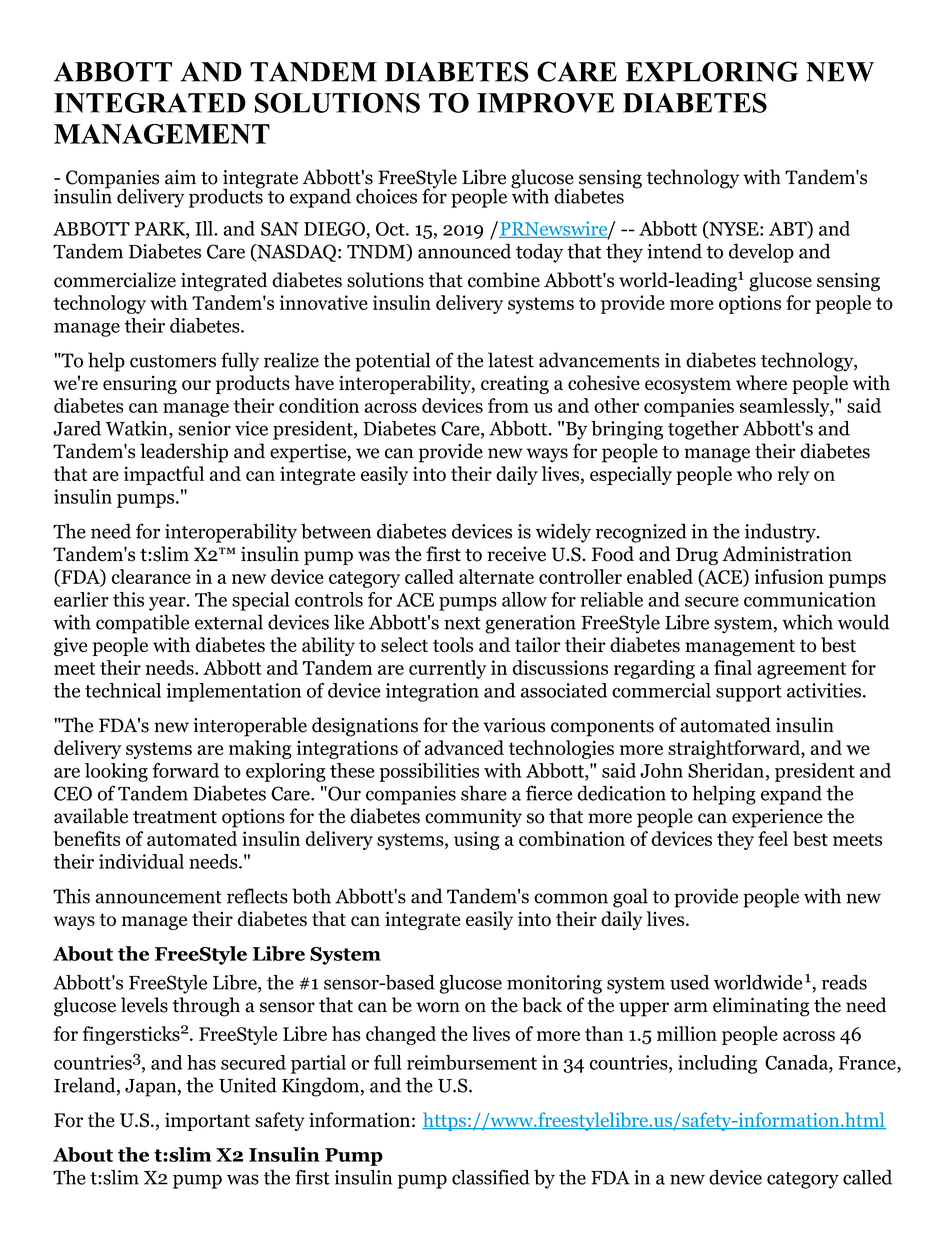 This screenshot has width=952, height=1233. Describe the element at coordinates (207, 1121) in the screenshot. I see `important` at that location.
